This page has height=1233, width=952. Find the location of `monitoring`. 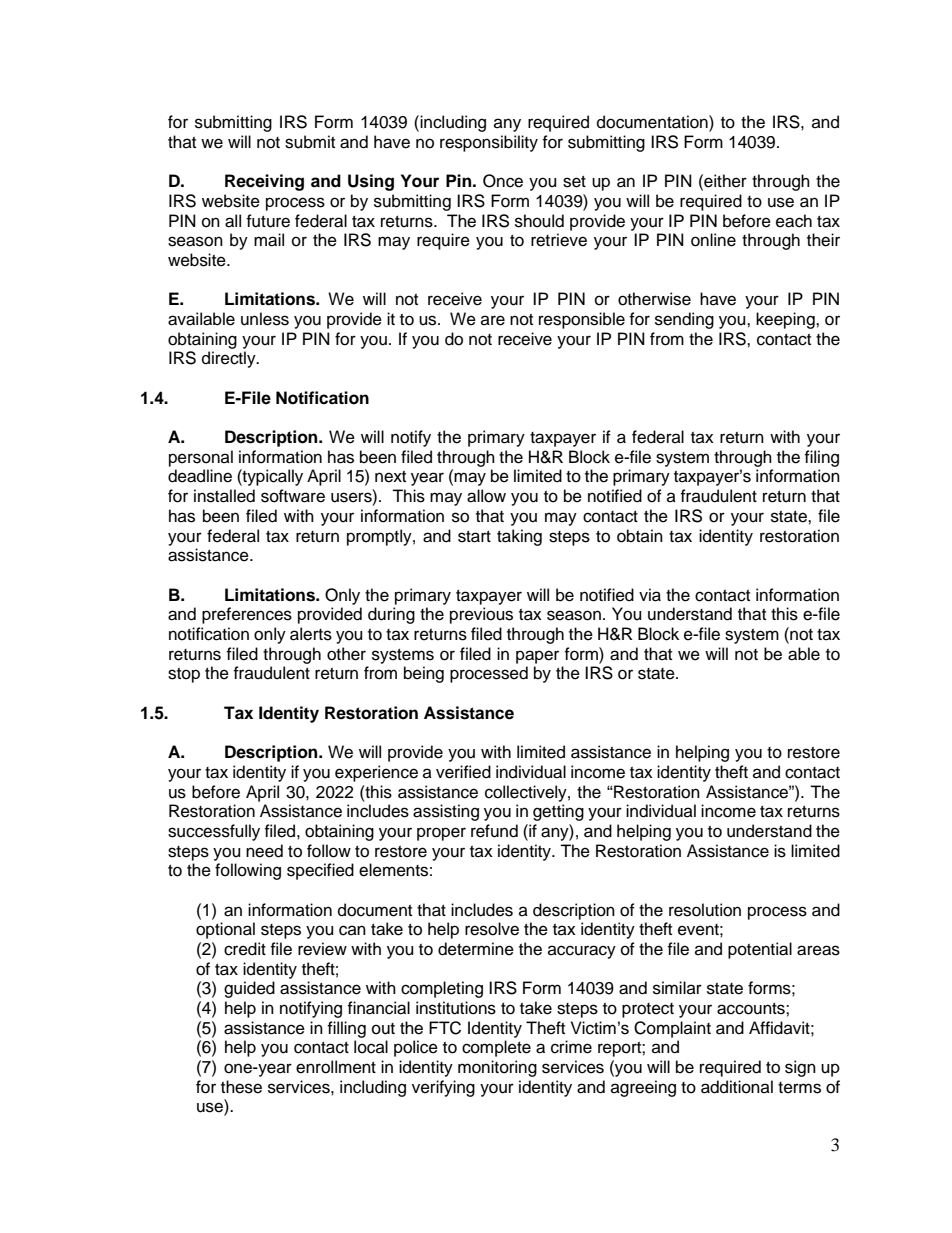

monitoring is located at coordinates (497, 1068).
